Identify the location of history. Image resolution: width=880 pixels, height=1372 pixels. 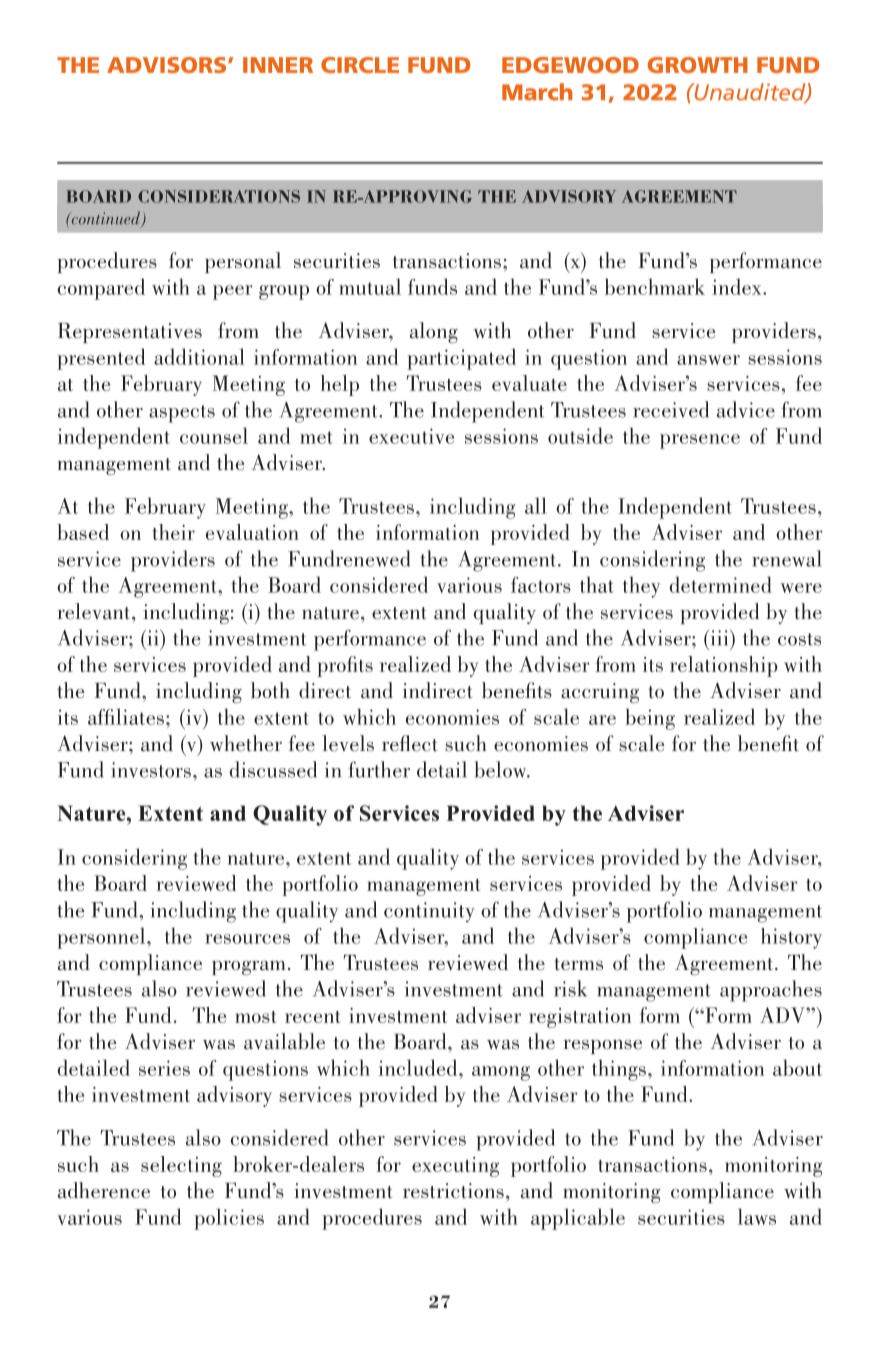
(791, 938).
